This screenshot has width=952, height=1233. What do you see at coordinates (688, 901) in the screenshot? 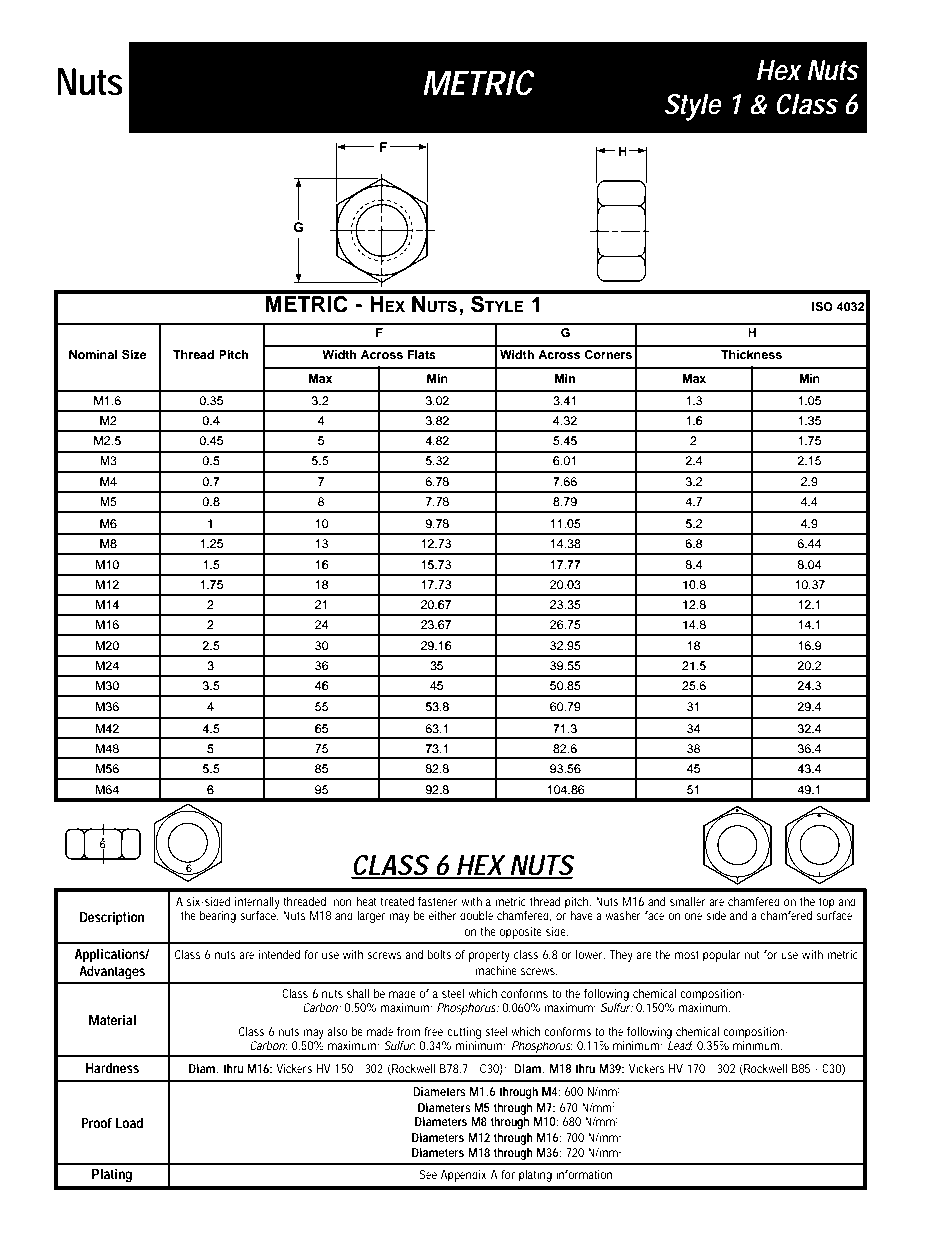
I see `smaller` at bounding box center [688, 901].
